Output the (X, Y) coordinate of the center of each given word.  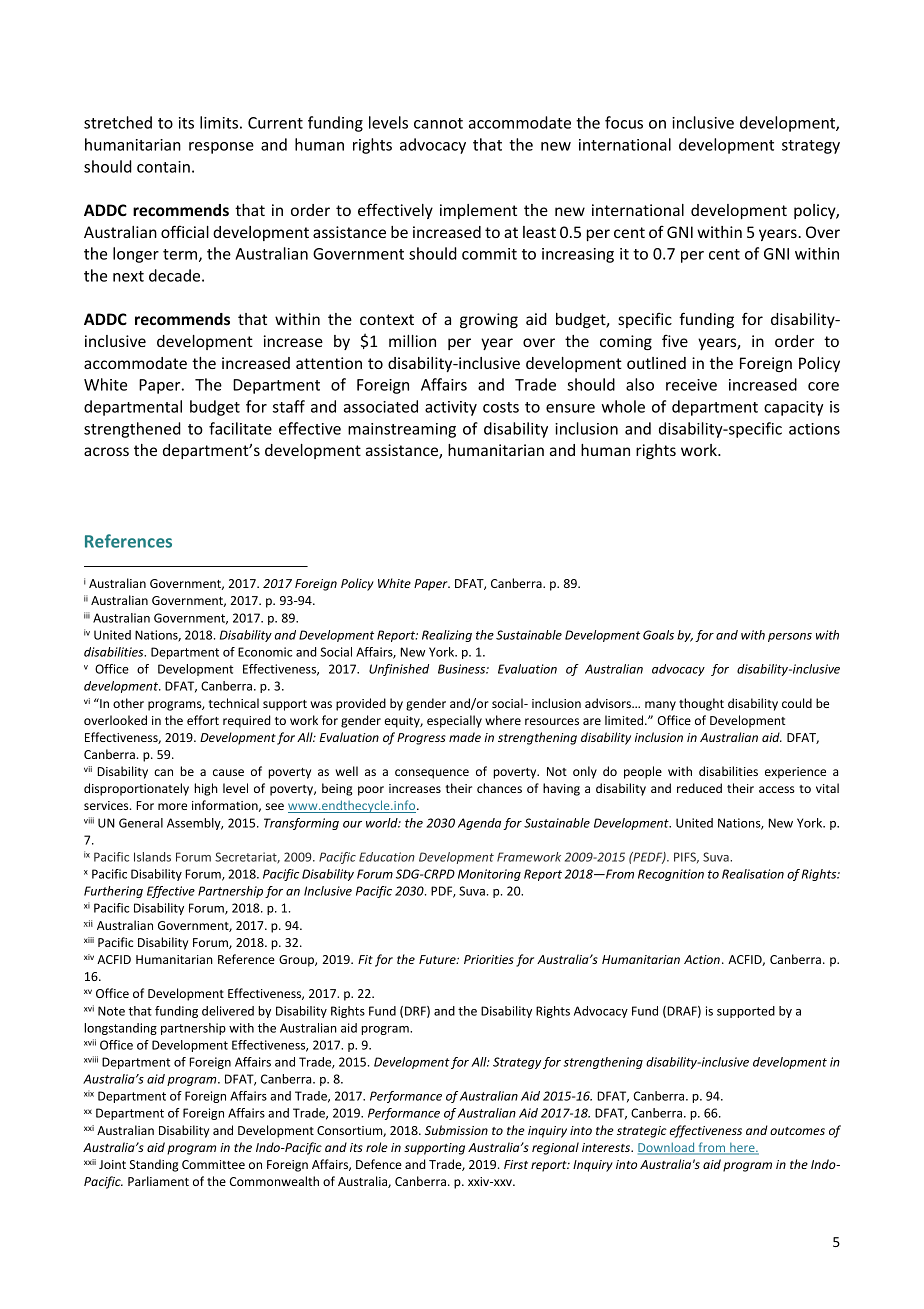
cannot (438, 123)
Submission (456, 1130)
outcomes (797, 1131)
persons (790, 637)
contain (163, 167)
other (128, 703)
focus (624, 122)
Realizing (447, 636)
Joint (112, 1164)
